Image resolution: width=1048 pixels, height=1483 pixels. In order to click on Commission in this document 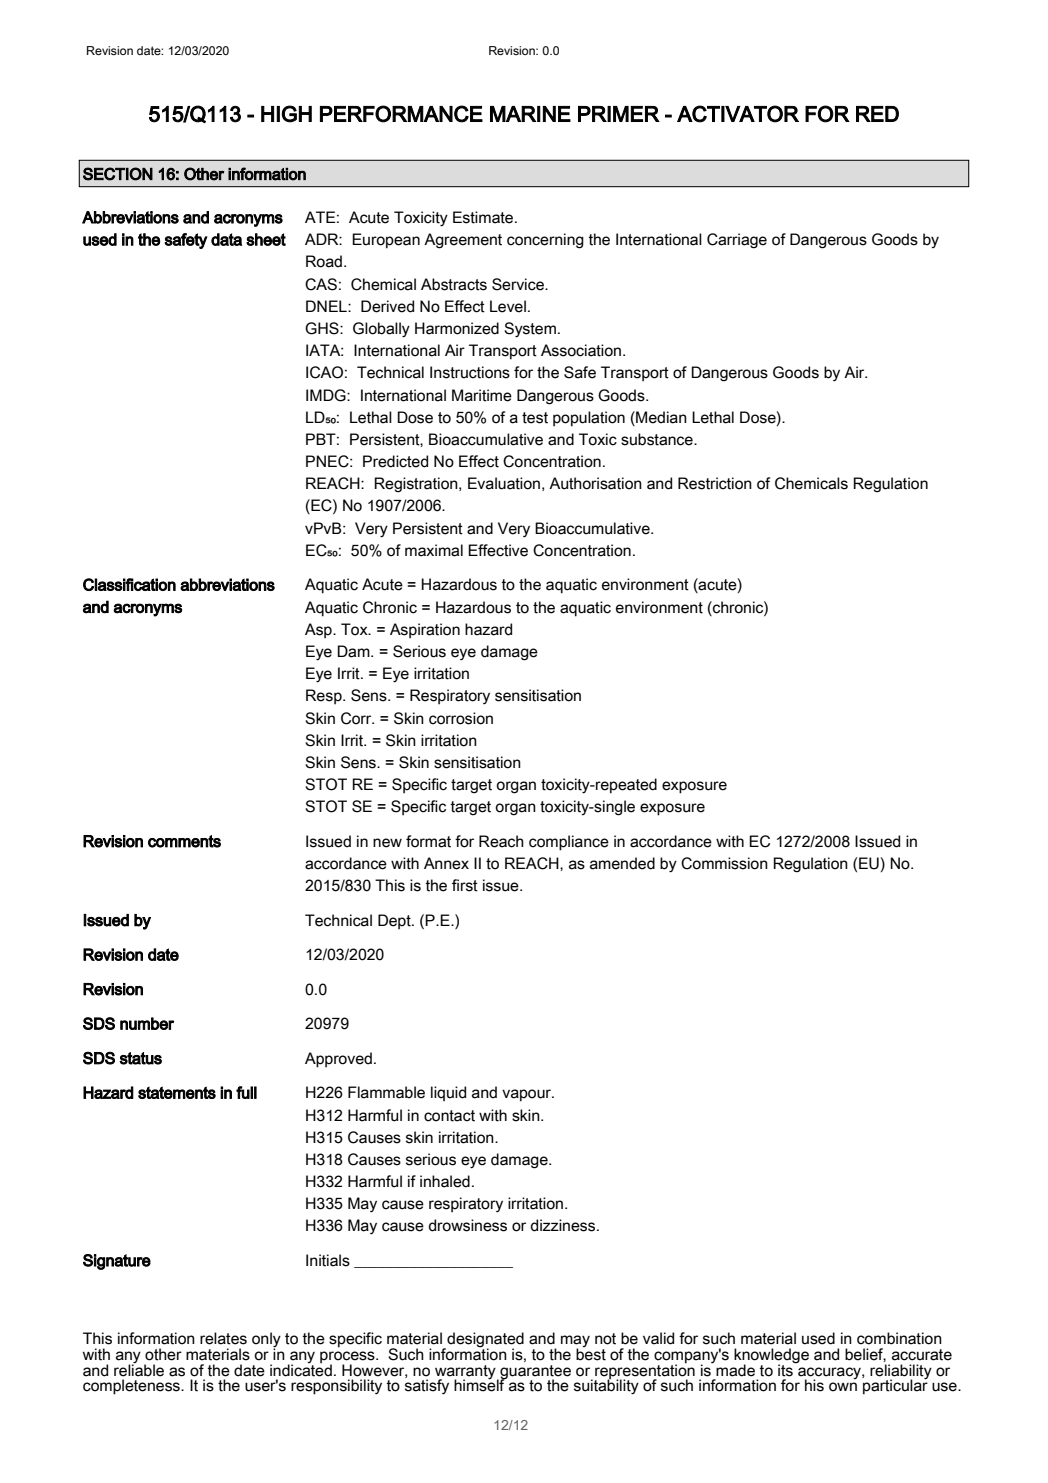, I will do `click(724, 863)`.
